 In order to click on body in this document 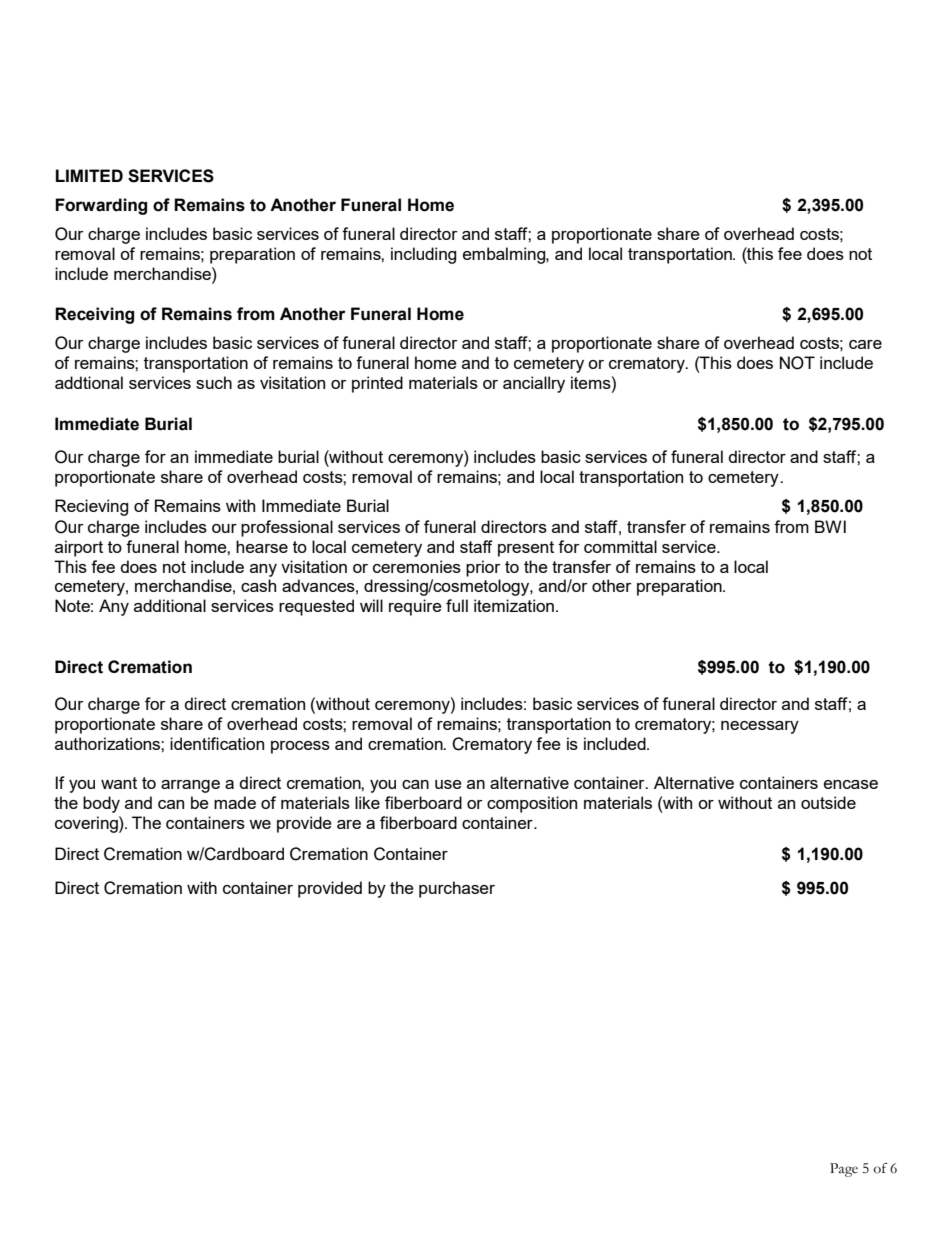, I will do `click(101, 804)`.
